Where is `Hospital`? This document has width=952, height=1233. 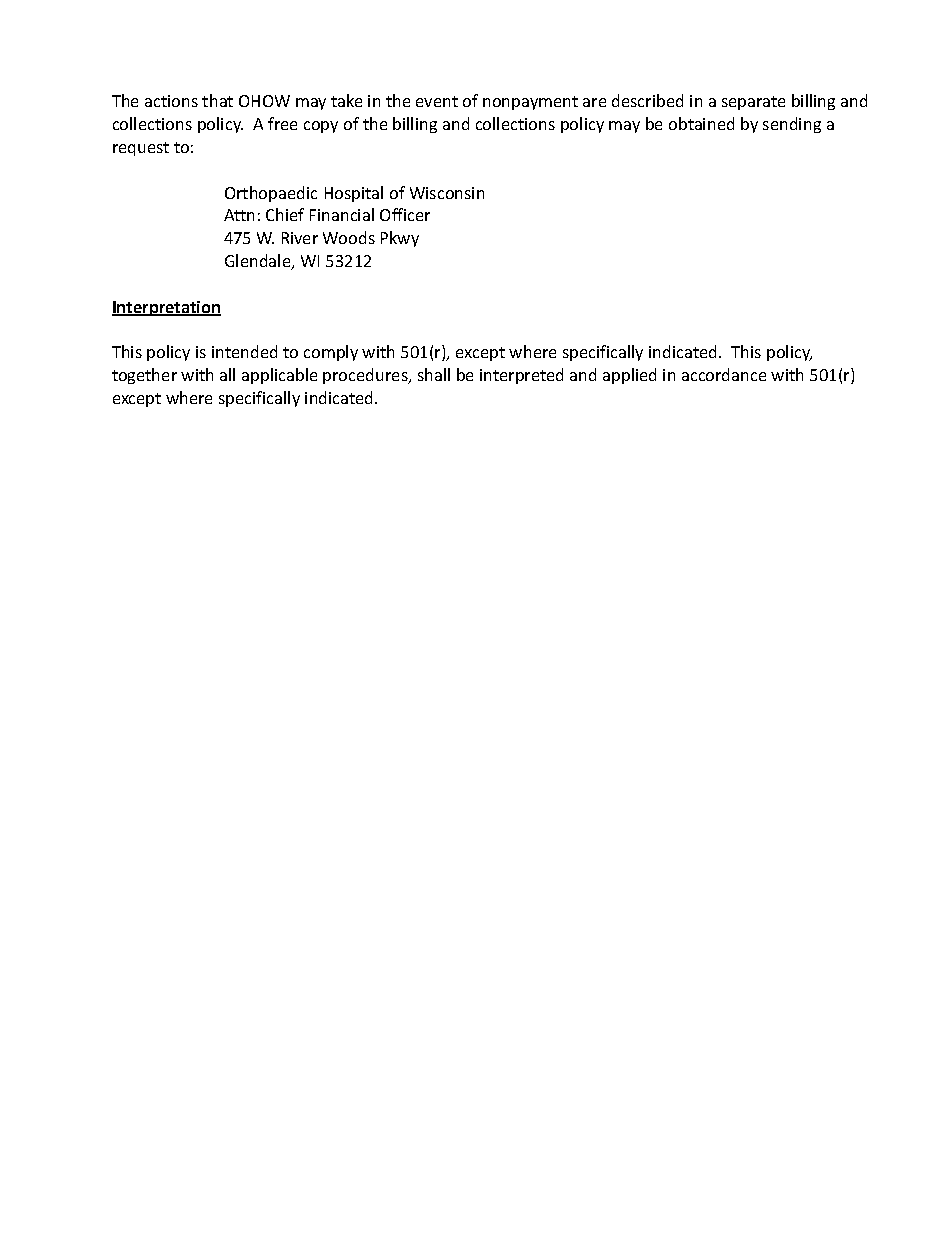 Hospital is located at coordinates (354, 194).
